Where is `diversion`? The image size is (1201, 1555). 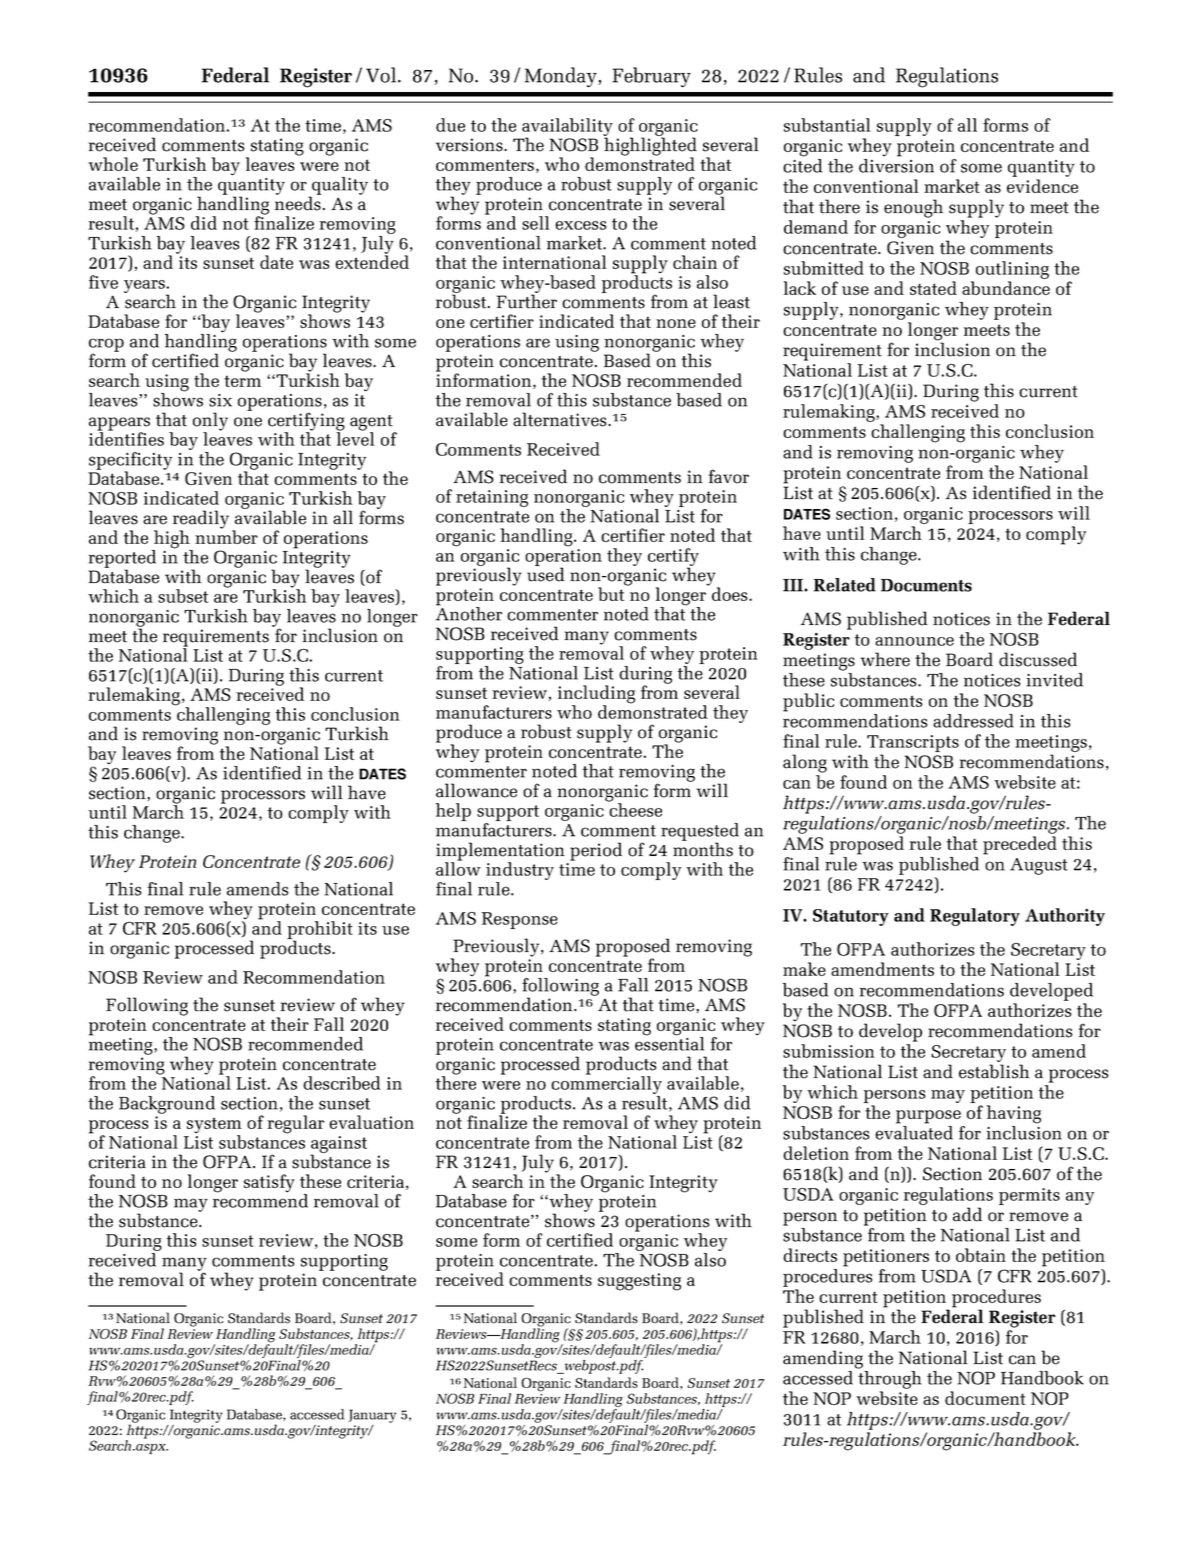 diversion is located at coordinates (896, 166).
